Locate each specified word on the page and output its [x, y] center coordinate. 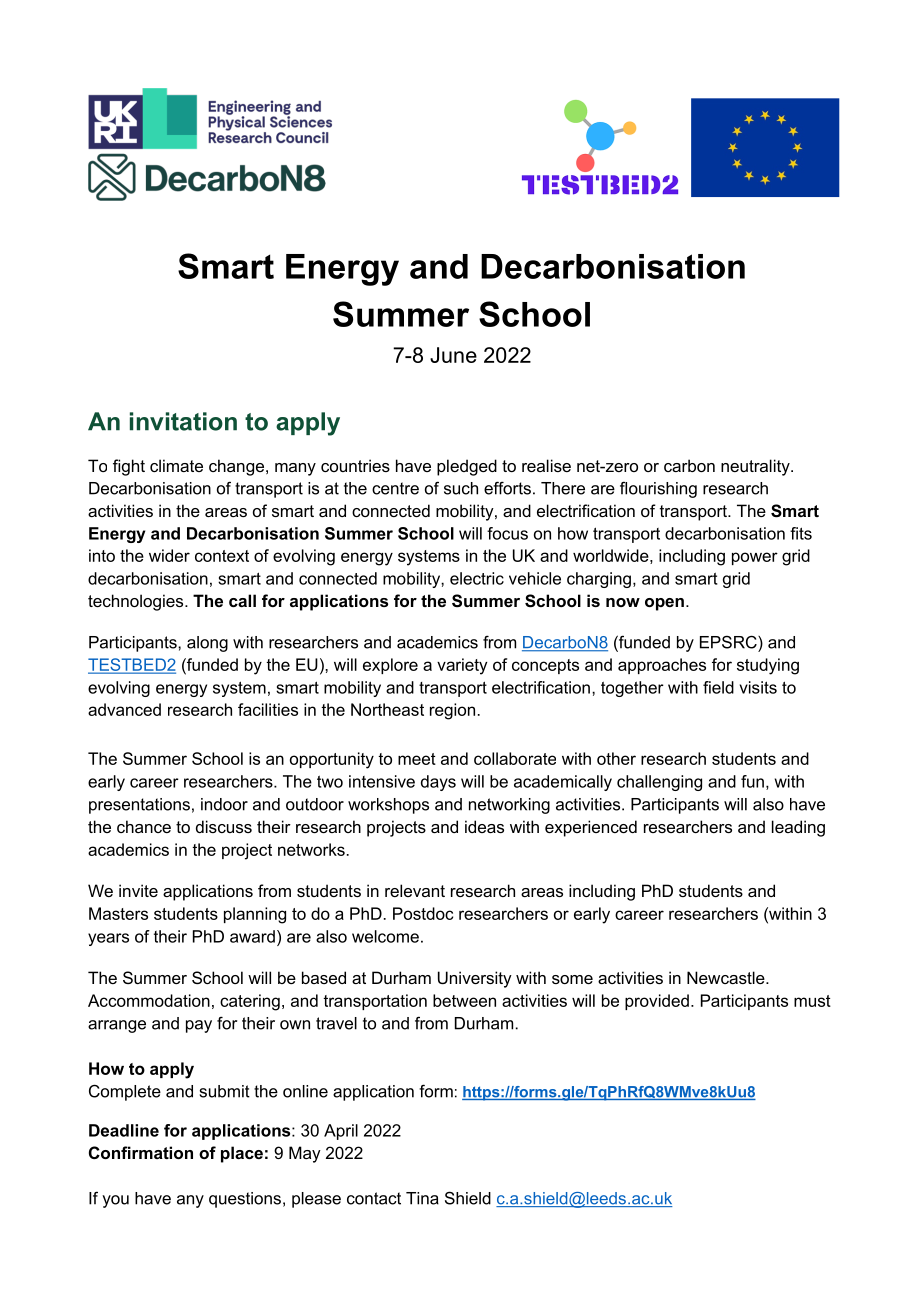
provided [657, 1002]
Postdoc [423, 913]
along [207, 644]
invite [138, 890]
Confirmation [141, 1152]
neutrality [756, 467]
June [453, 355]
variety [462, 666]
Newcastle [727, 977]
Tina [422, 1198]
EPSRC [729, 642]
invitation [183, 421]
